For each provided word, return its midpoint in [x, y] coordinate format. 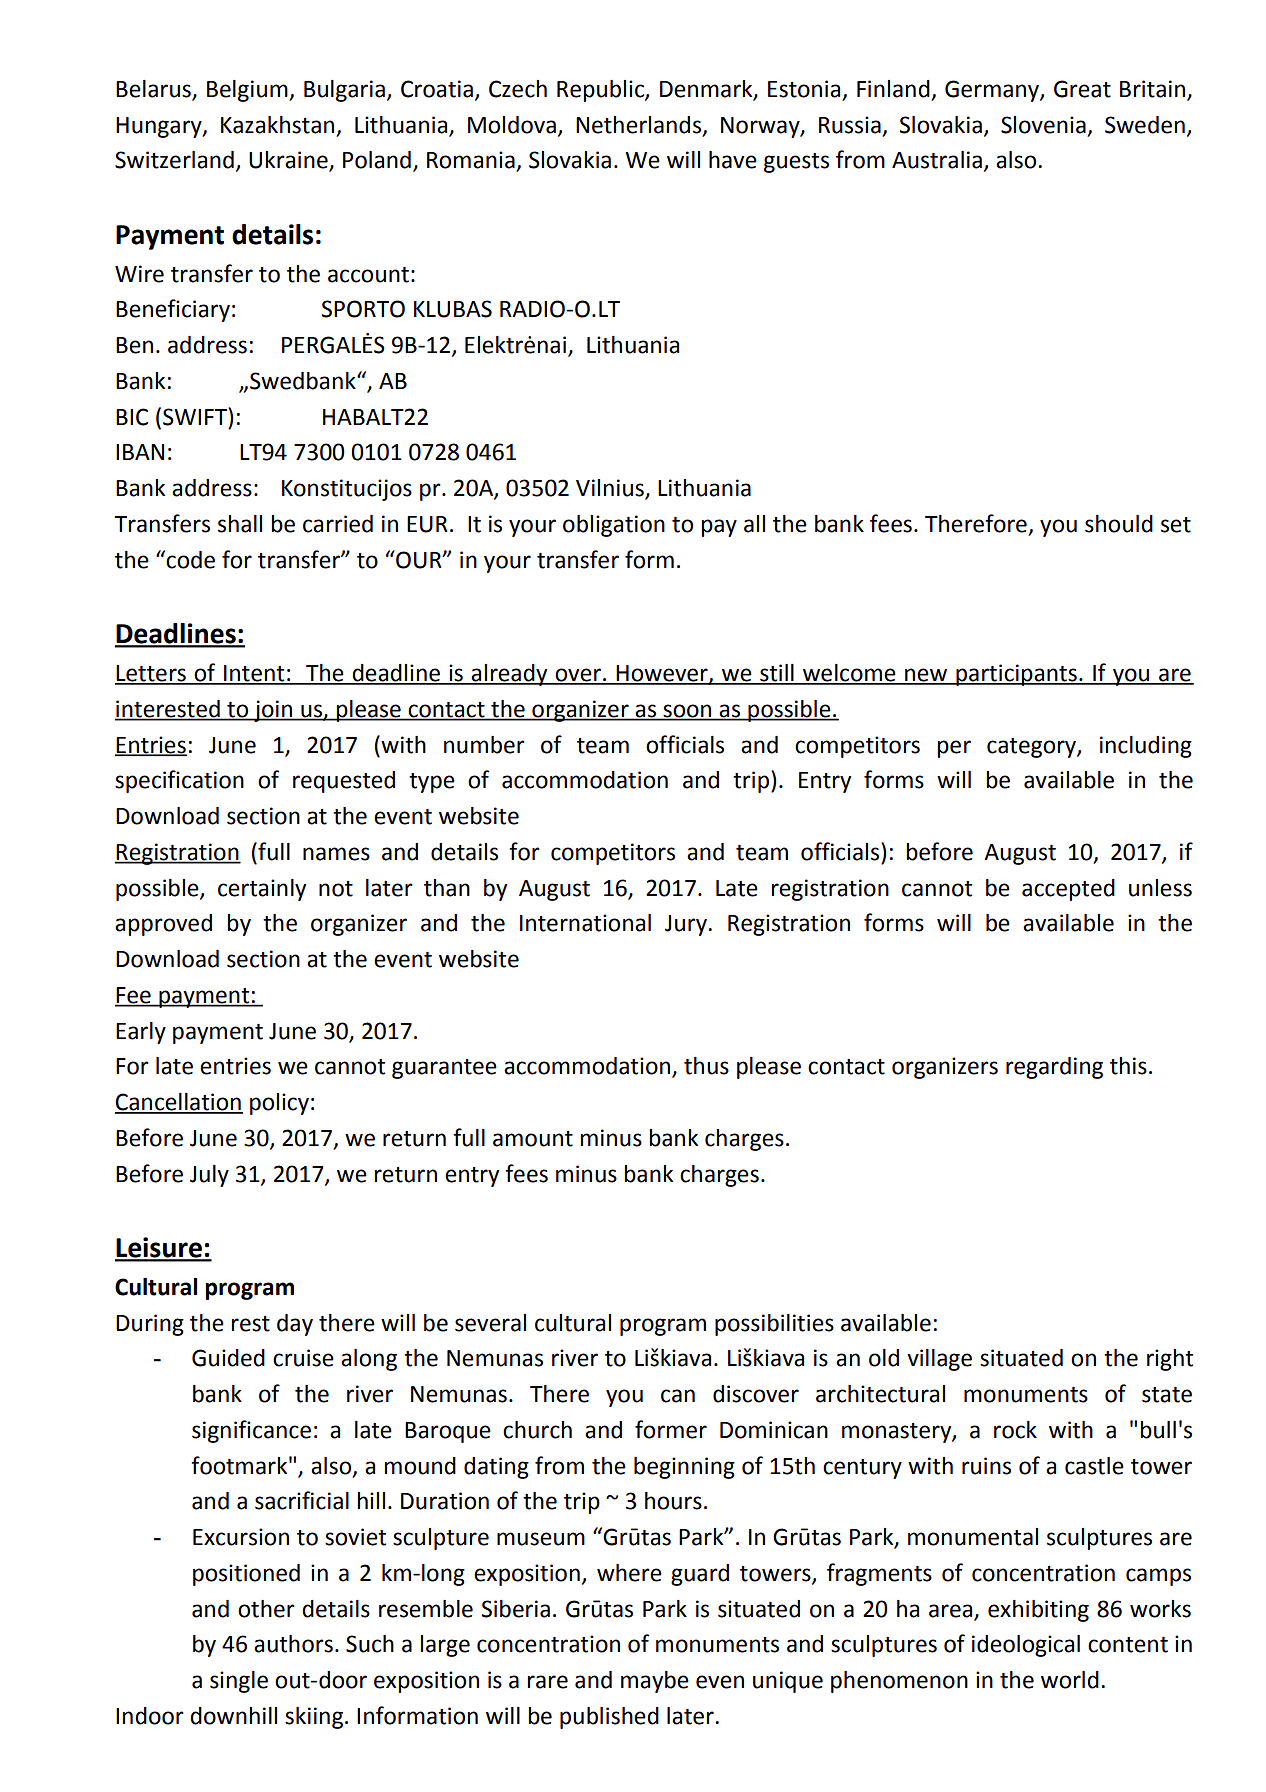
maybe [655, 1682]
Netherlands [638, 125]
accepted [1068, 890]
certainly [262, 890]
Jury [687, 925]
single [239, 1682]
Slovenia [1043, 125]
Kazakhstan [277, 125]
